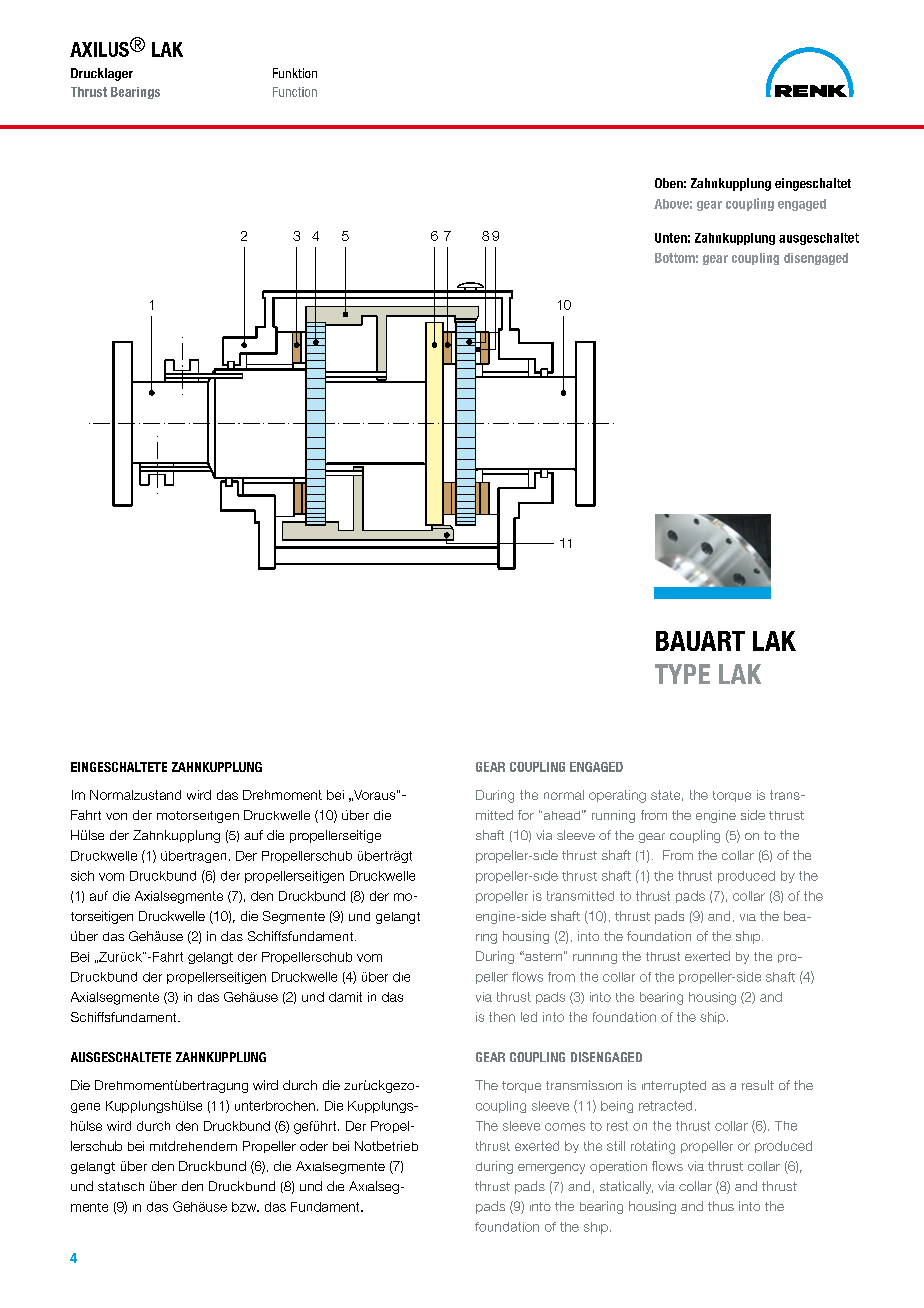 The image size is (924, 1308). What do you see at coordinates (682, 674) in the screenshot?
I see `TYPE` at bounding box center [682, 674].
